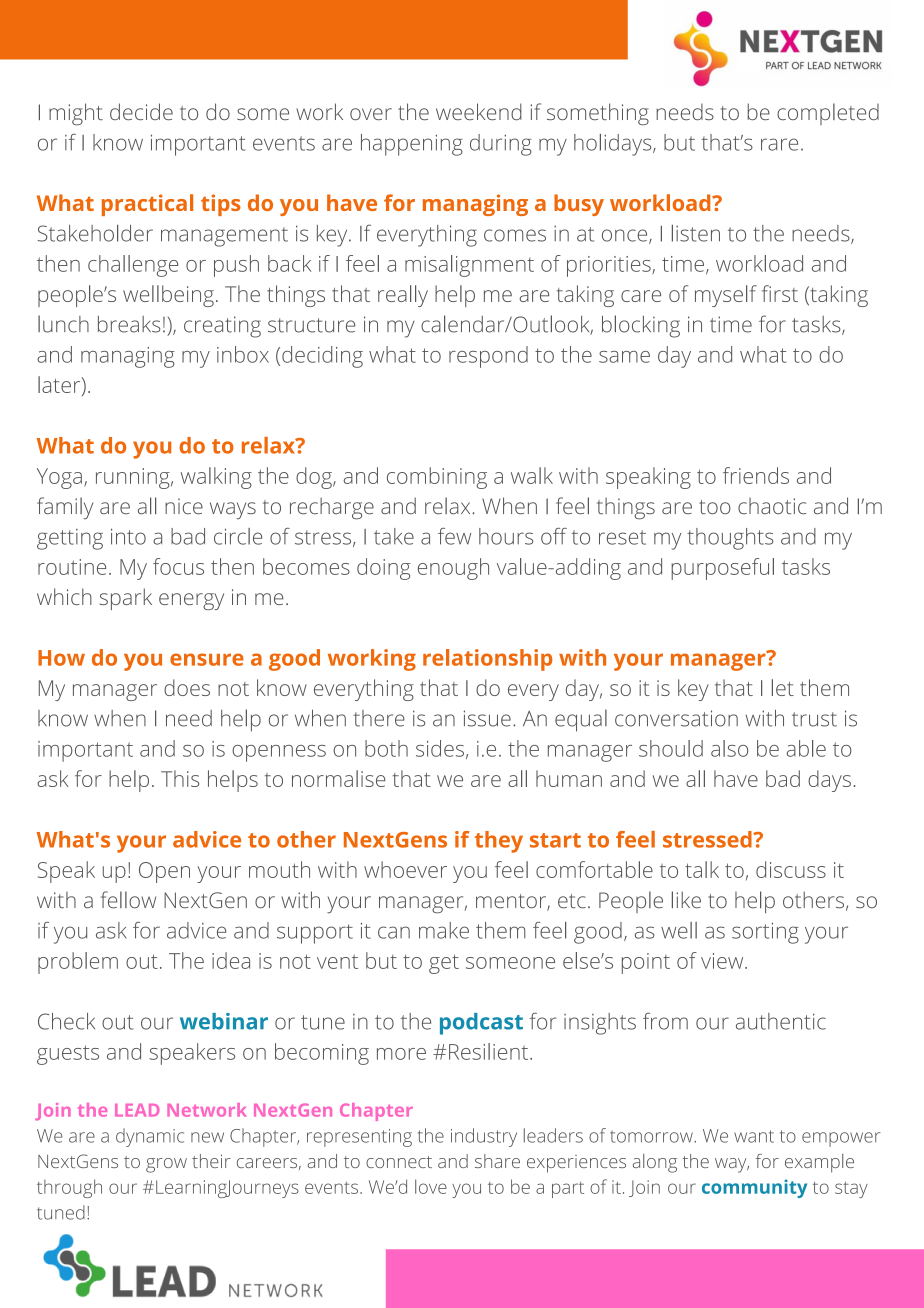 The height and width of the page is (1308, 924). I want to click on happening, so click(412, 145).
